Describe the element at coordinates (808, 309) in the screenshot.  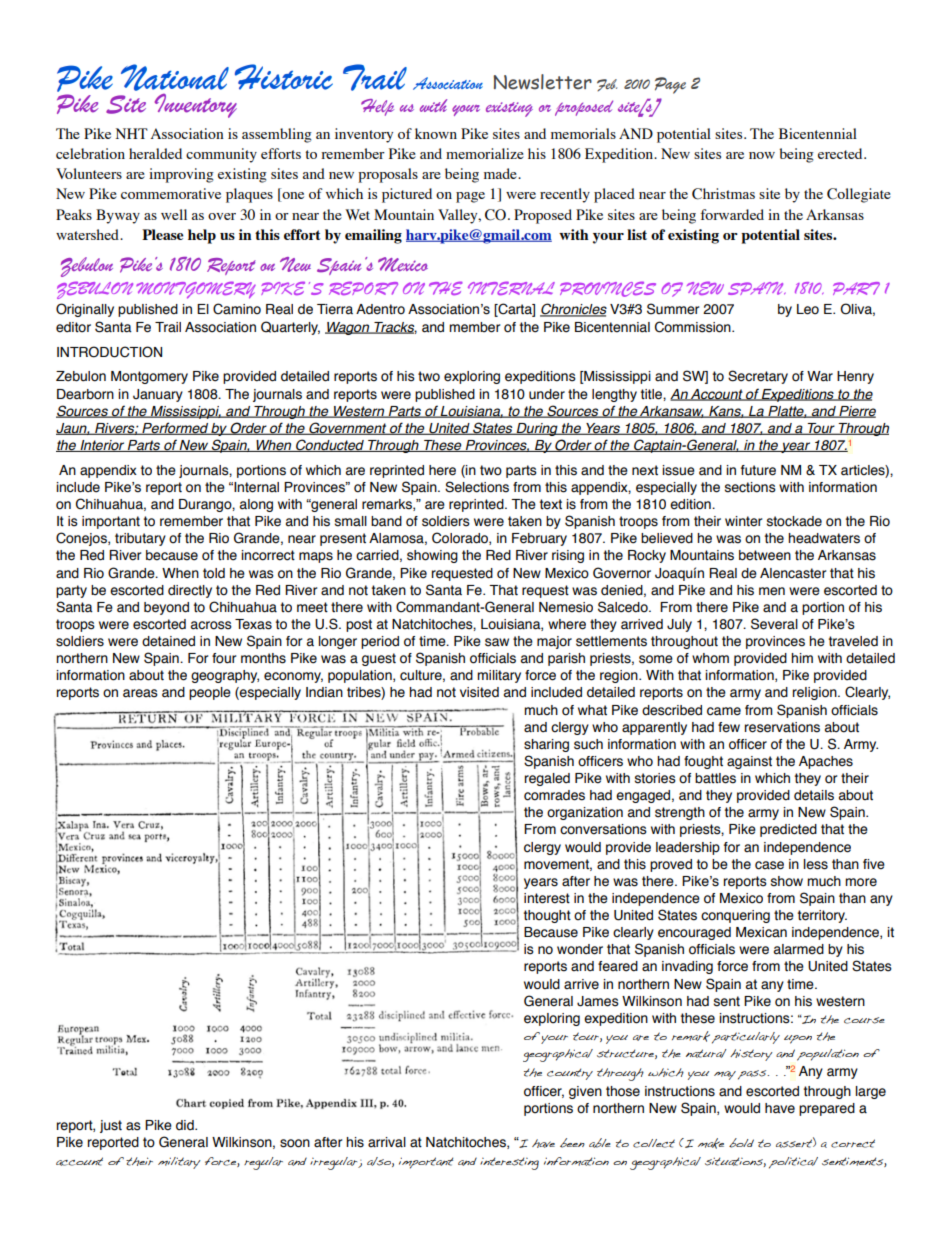
I see `Leo` at that location.
